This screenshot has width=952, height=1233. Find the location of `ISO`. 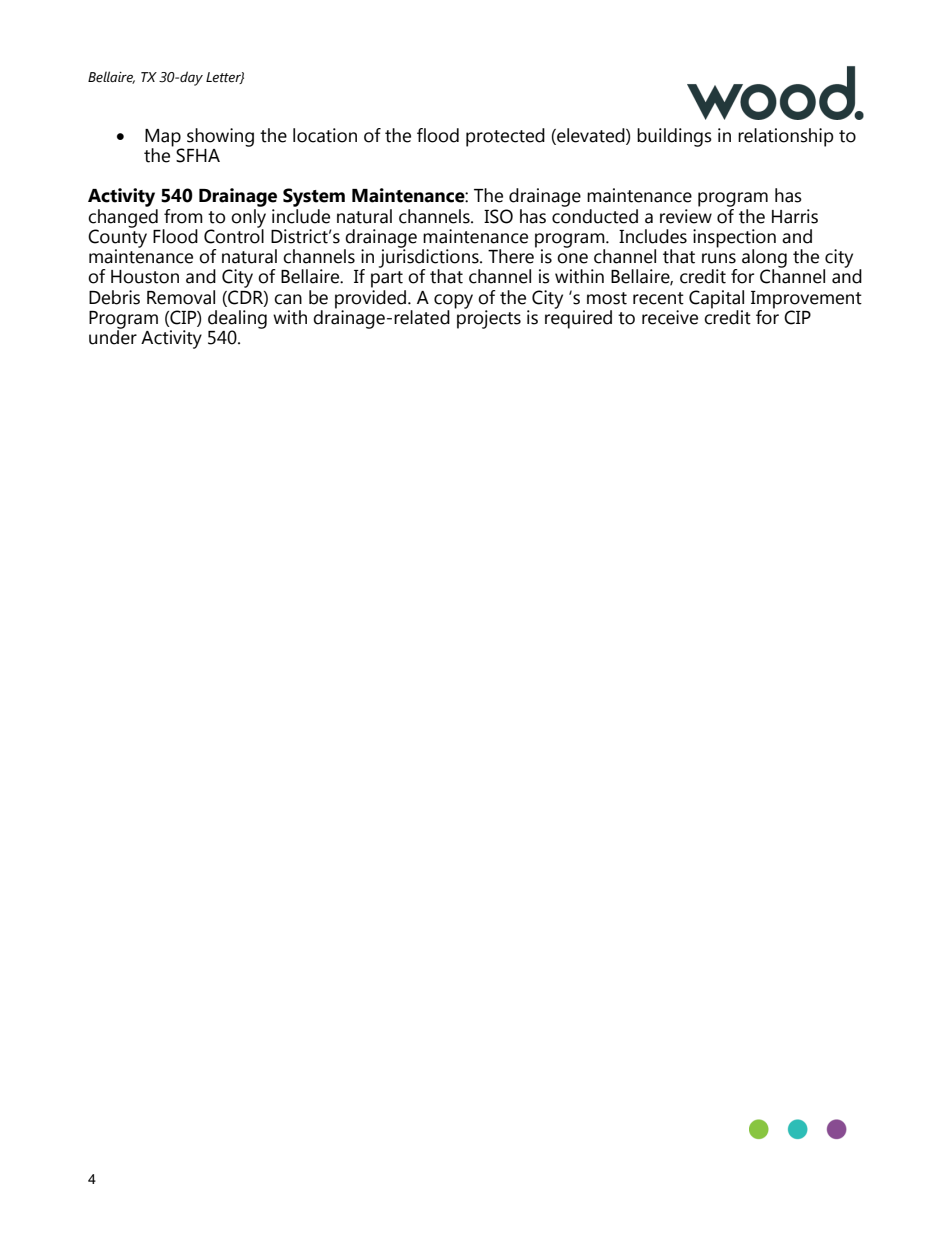

ISO is located at coordinates (498, 216).
